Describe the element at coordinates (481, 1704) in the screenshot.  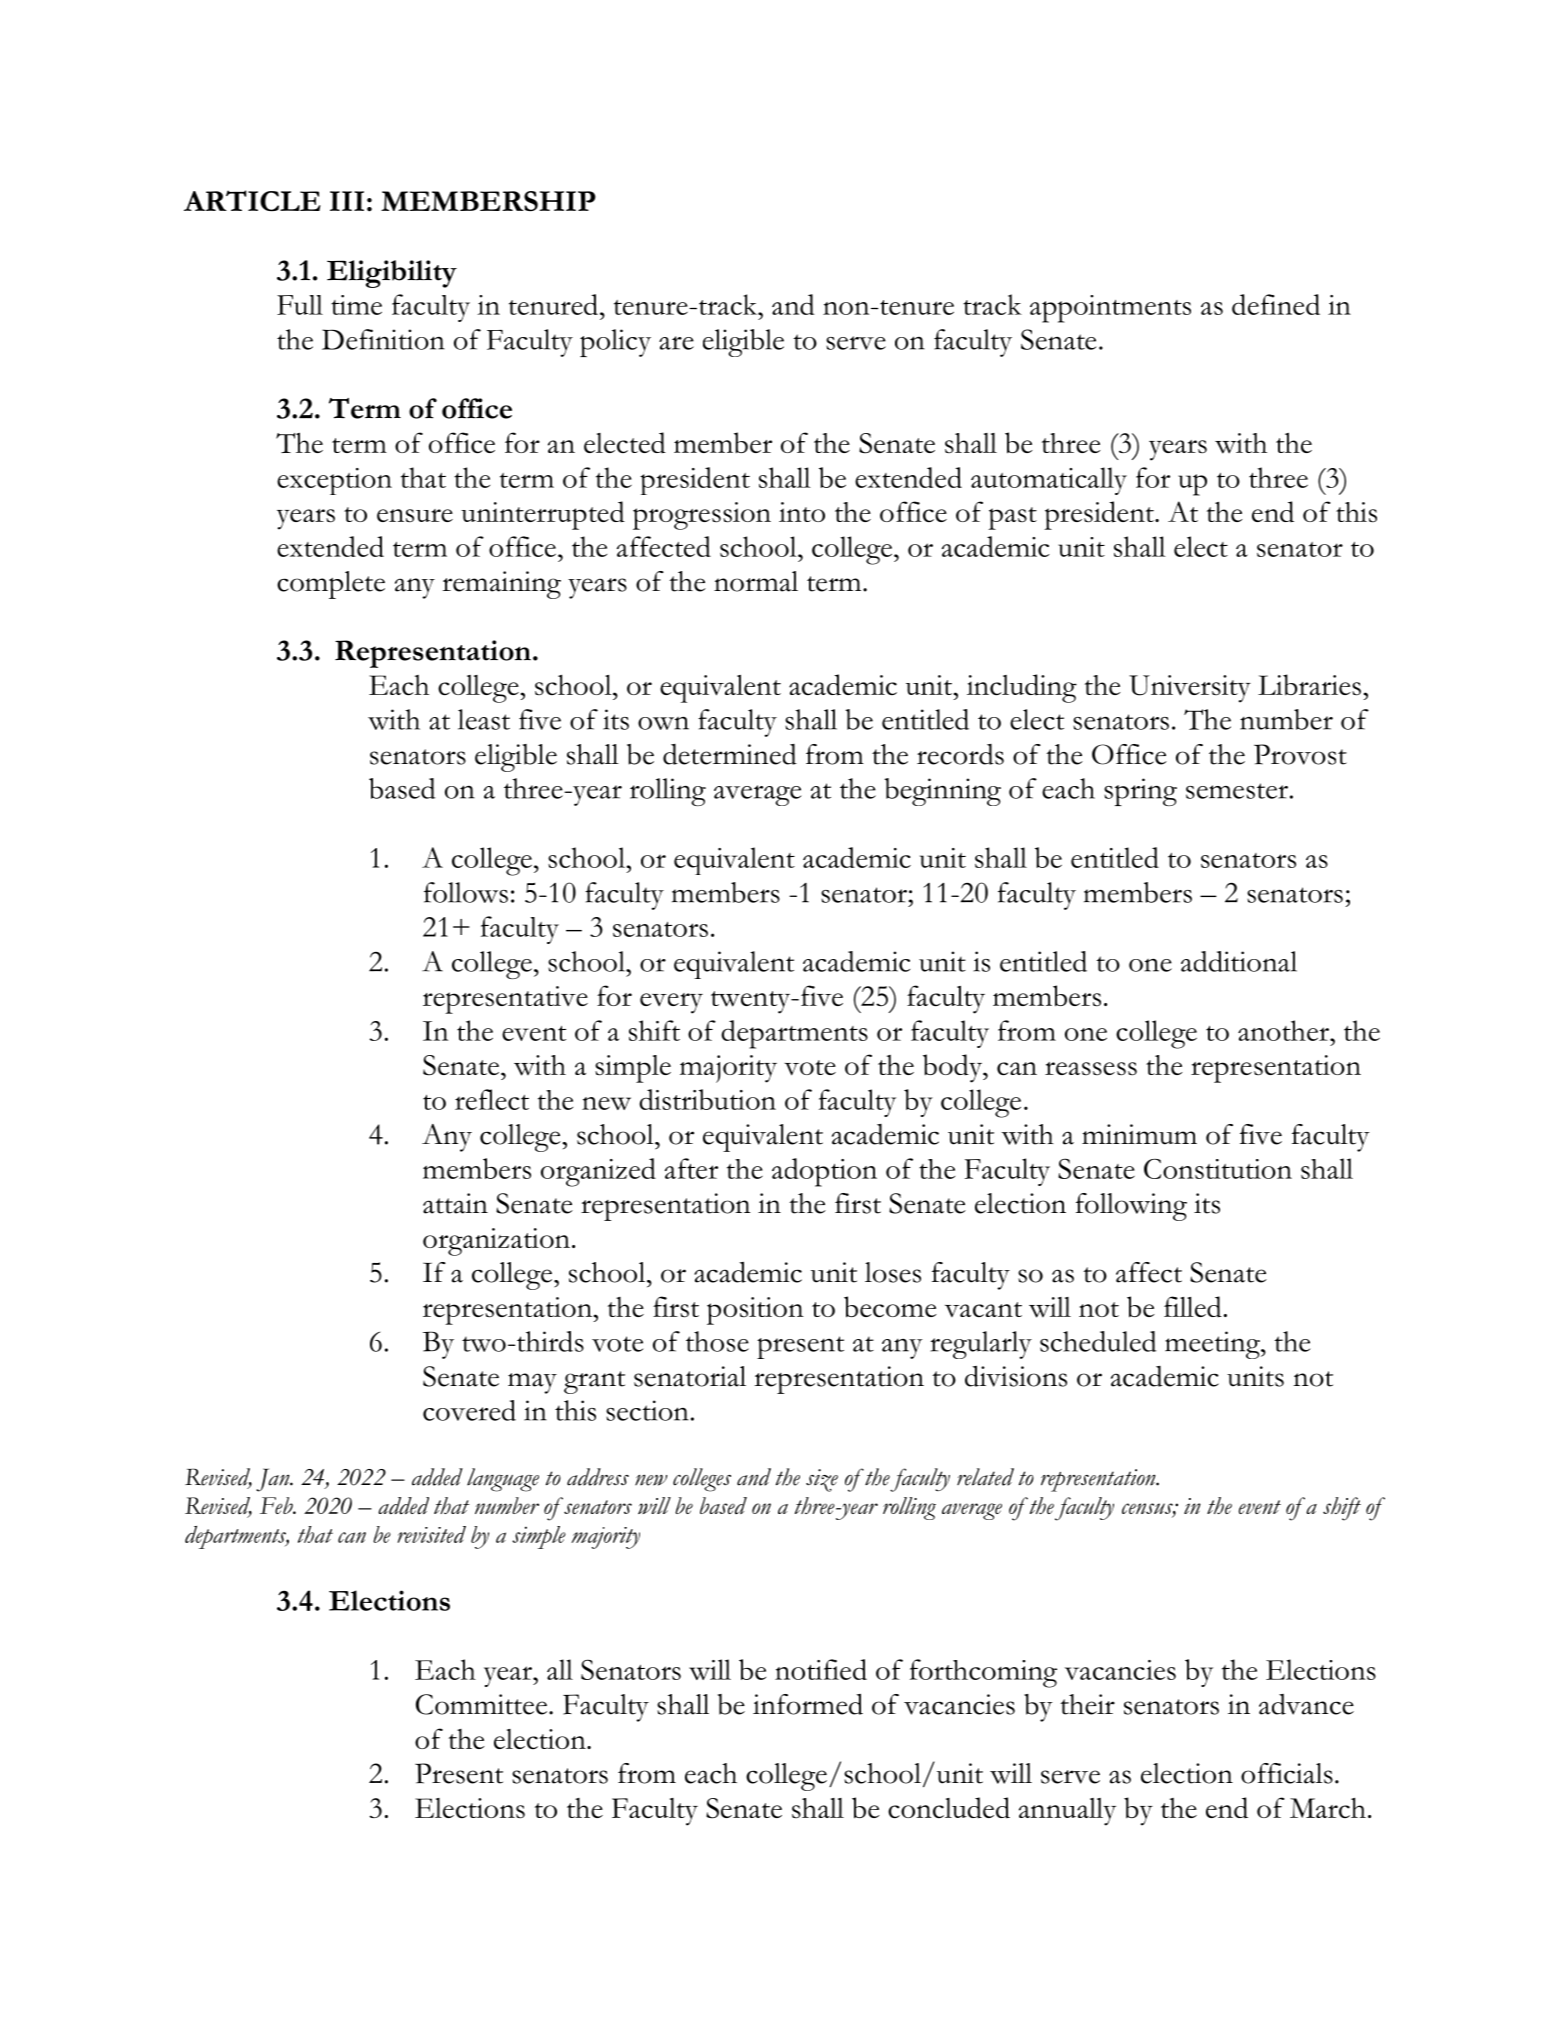
I see `Committee` at that location.
